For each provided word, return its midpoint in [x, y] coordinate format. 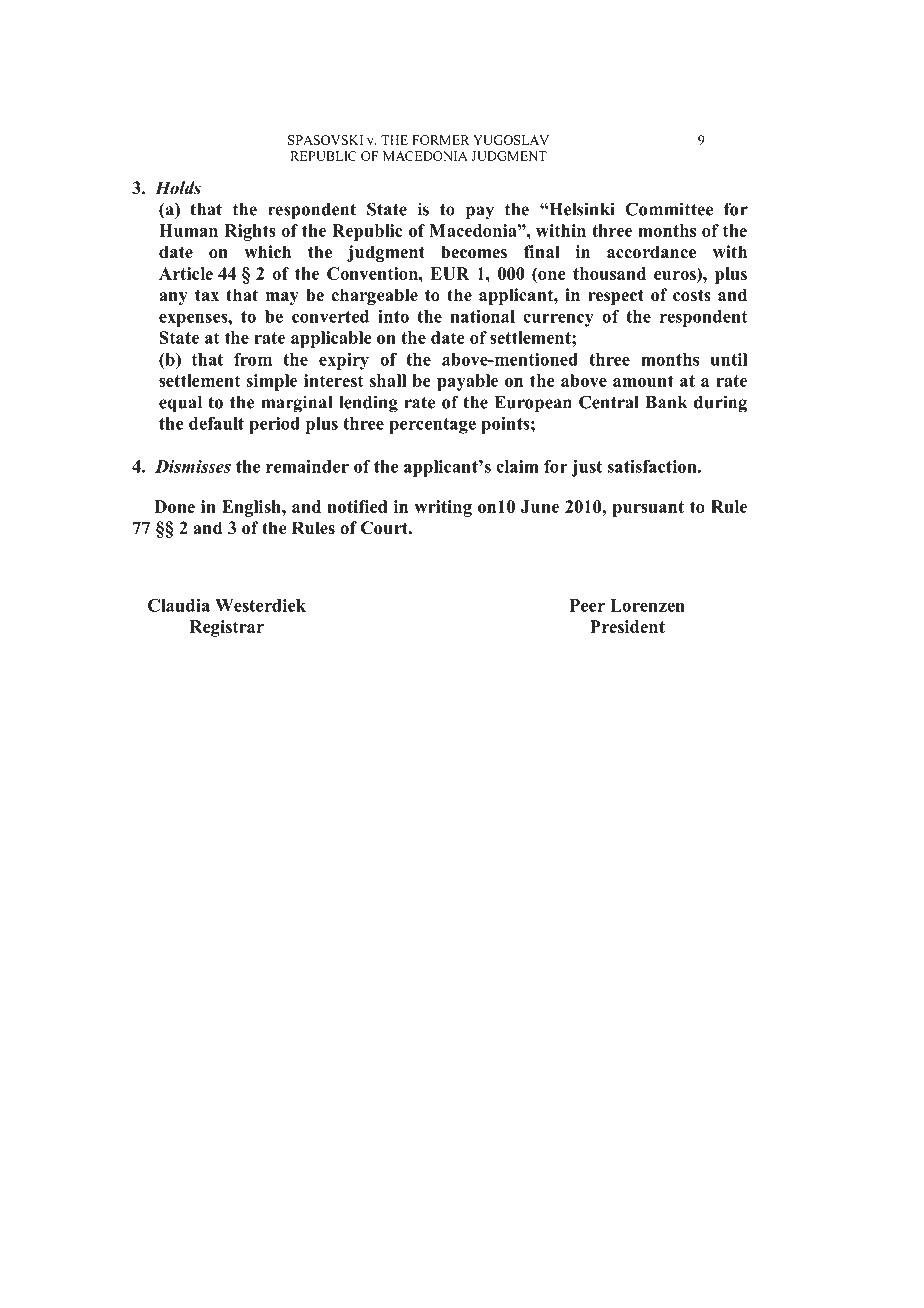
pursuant [648, 509]
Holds [178, 188]
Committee [669, 209]
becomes [474, 252]
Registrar [226, 628]
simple [271, 382]
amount [643, 381]
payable [467, 382]
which [267, 252]
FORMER [441, 140]
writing [443, 508]
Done [174, 506]
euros [676, 274]
